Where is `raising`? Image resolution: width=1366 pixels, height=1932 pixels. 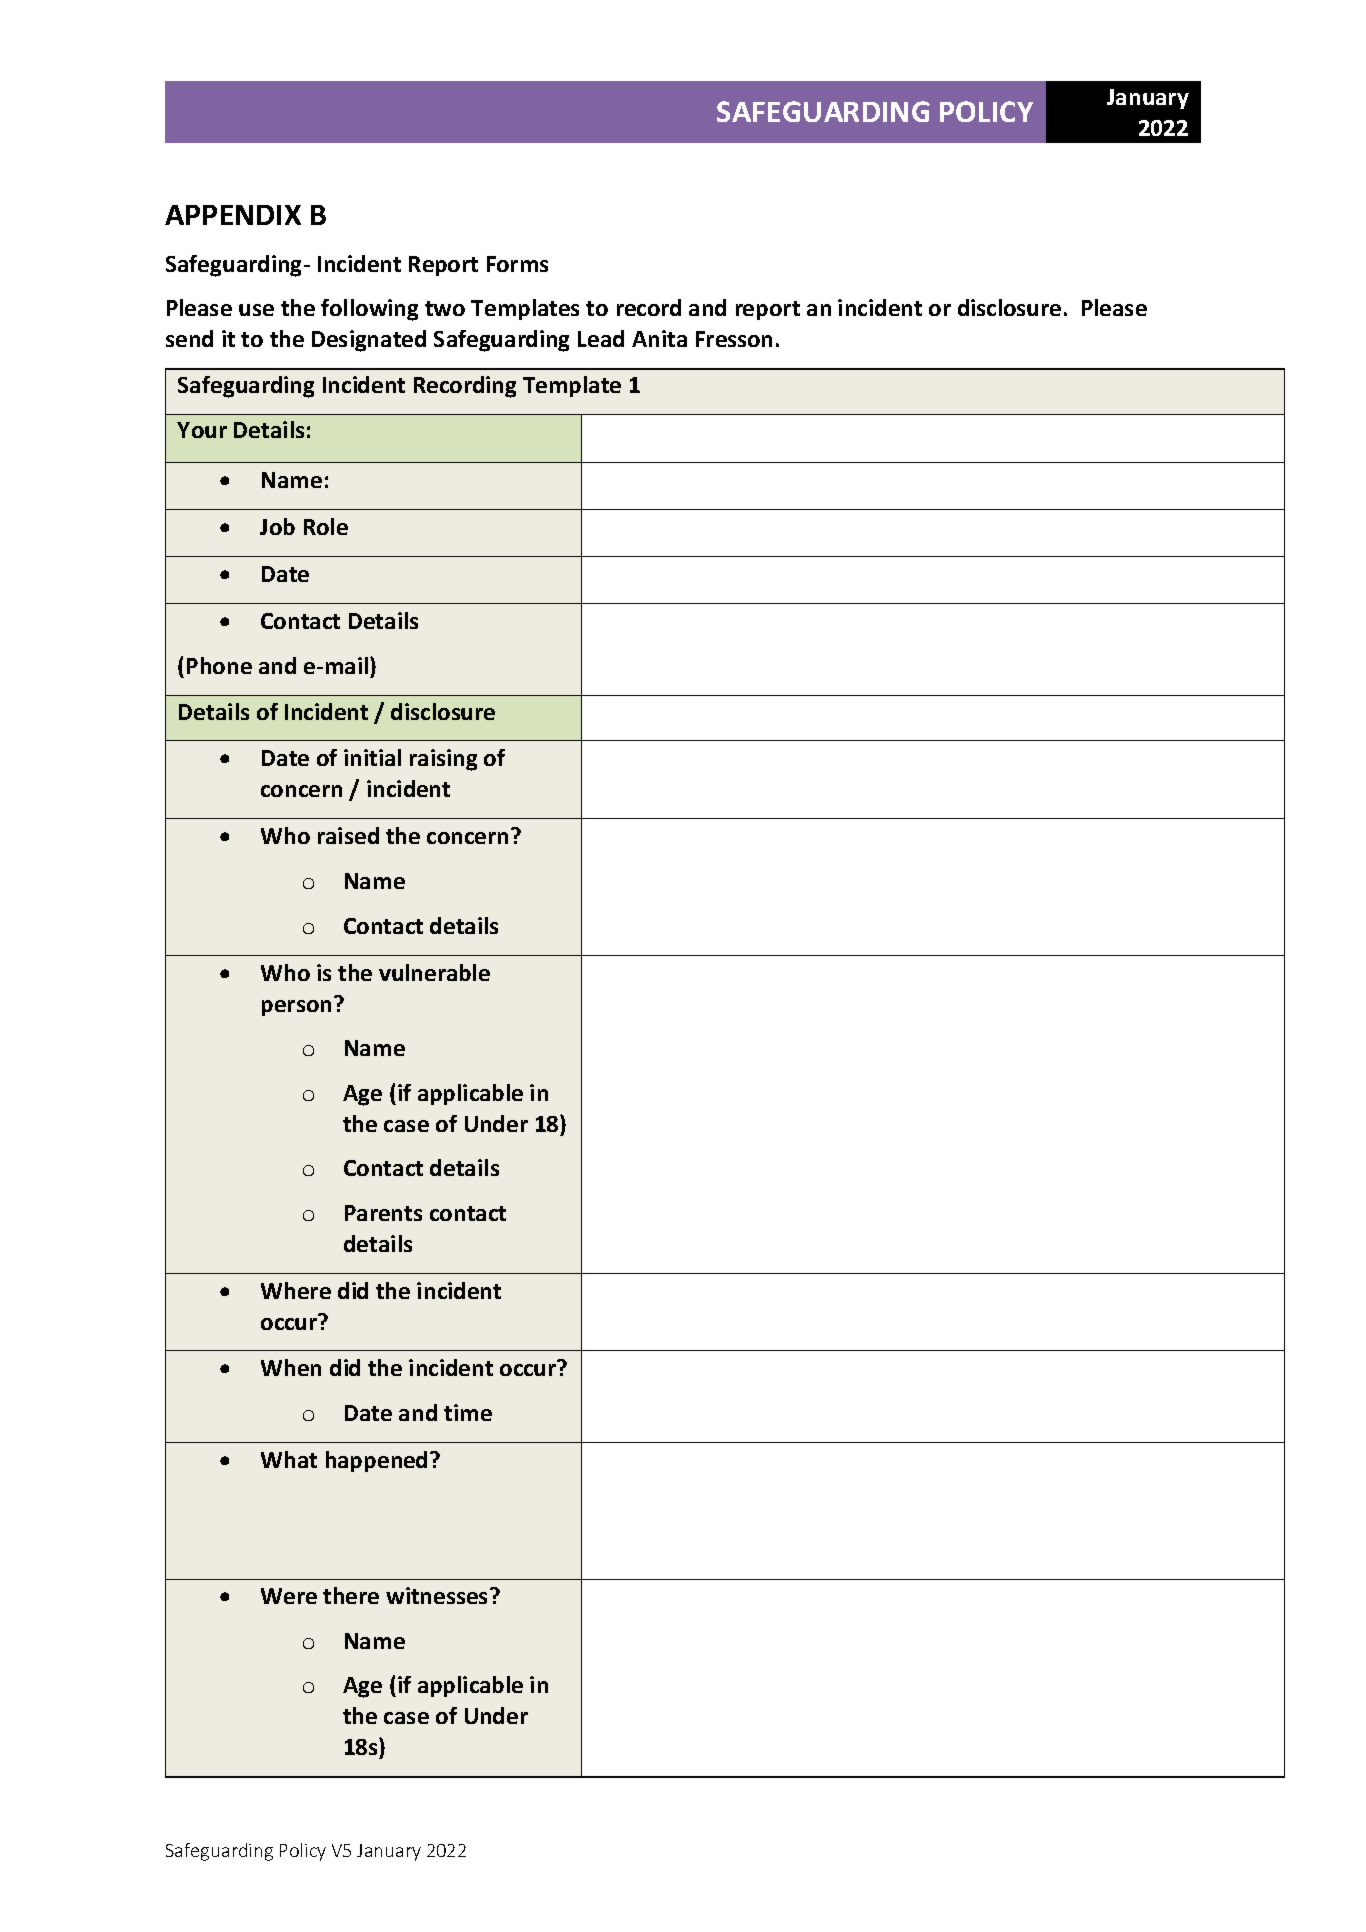 raising is located at coordinates (443, 760).
